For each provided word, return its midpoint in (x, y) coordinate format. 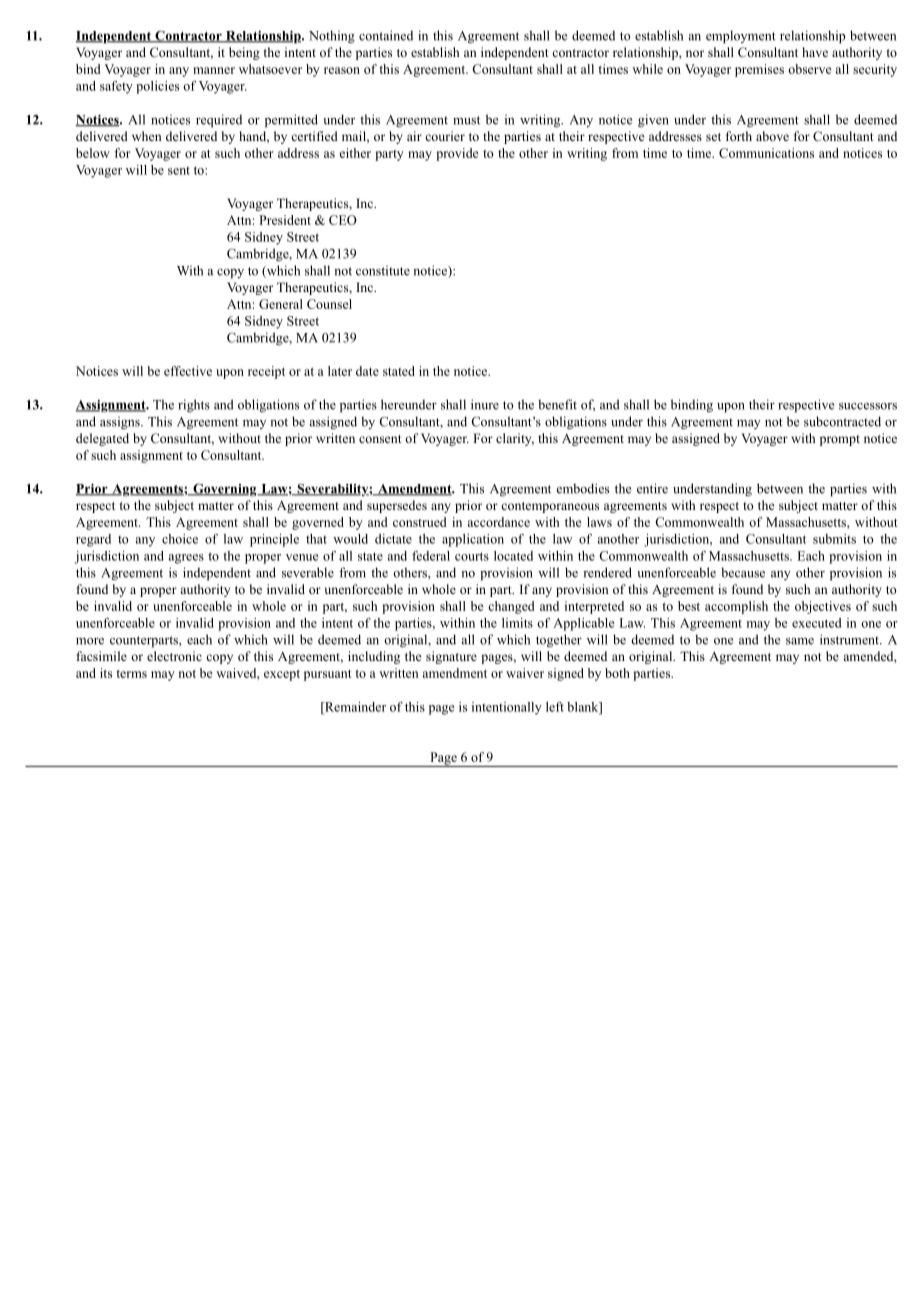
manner (214, 70)
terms (131, 674)
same (800, 641)
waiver (525, 673)
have (815, 52)
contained (386, 35)
